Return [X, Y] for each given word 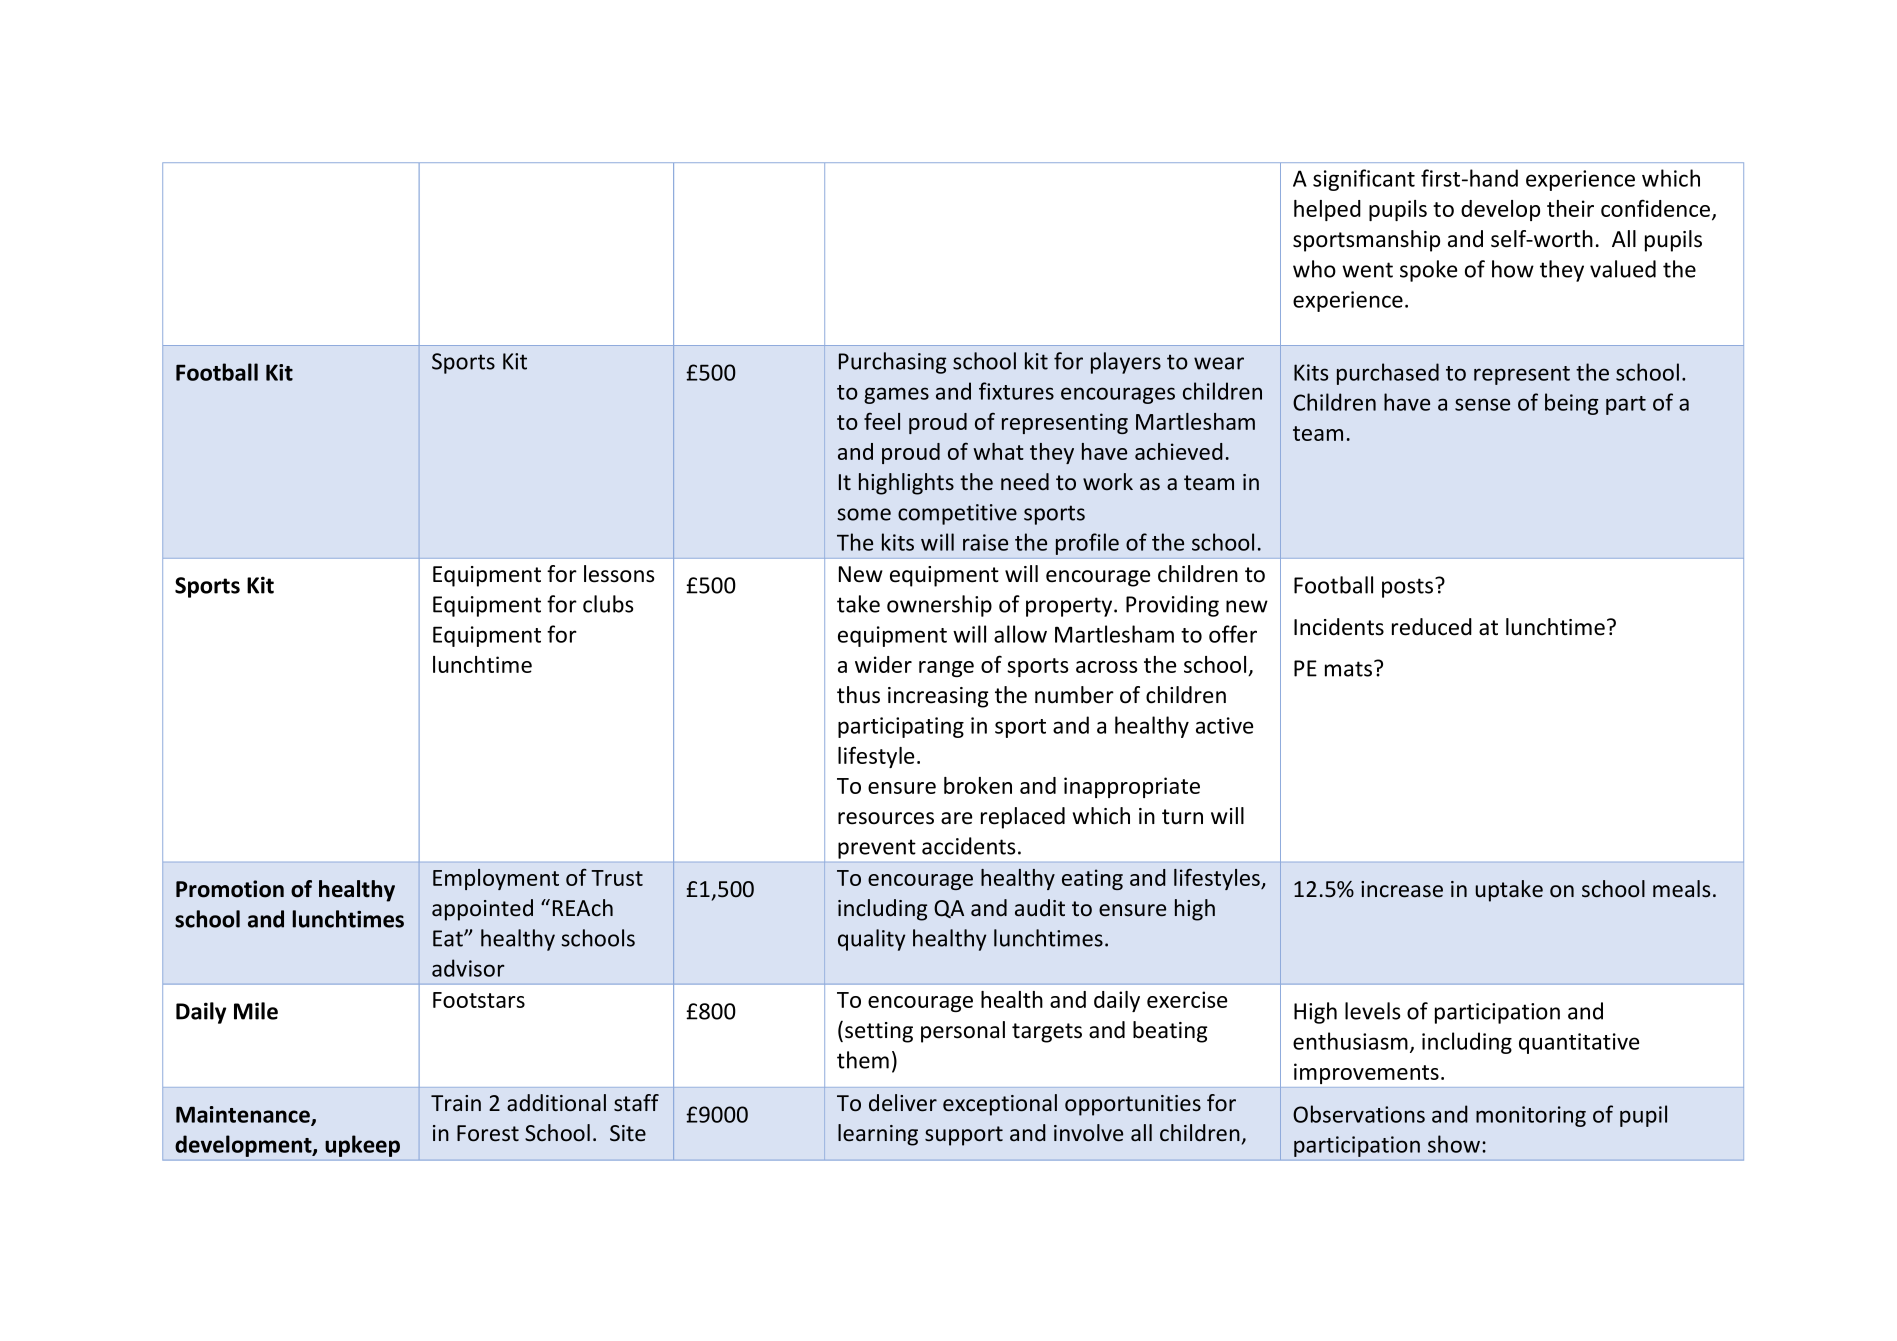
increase [1402, 889]
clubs [608, 604]
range [946, 669]
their [1570, 208]
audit [1040, 908]
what [998, 451]
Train [456, 1103]
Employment [496, 879]
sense [1482, 404]
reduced [1432, 627]
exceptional [1000, 1105]
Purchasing [893, 363]
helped [1327, 210]
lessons [619, 574]
